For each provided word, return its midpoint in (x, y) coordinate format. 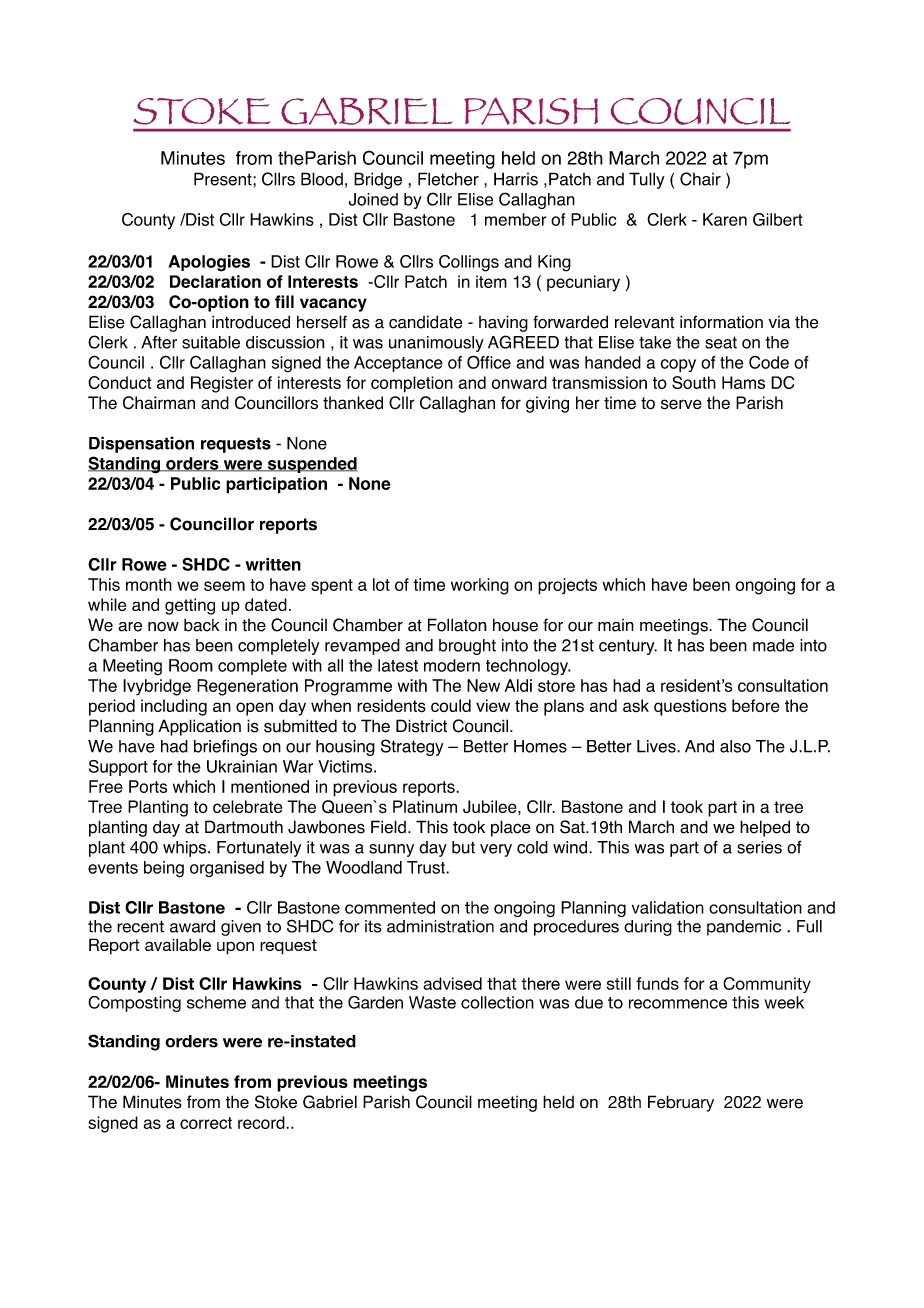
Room (191, 665)
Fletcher (448, 179)
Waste (432, 1002)
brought (467, 647)
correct (206, 1123)
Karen (725, 219)
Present (224, 179)
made (773, 645)
